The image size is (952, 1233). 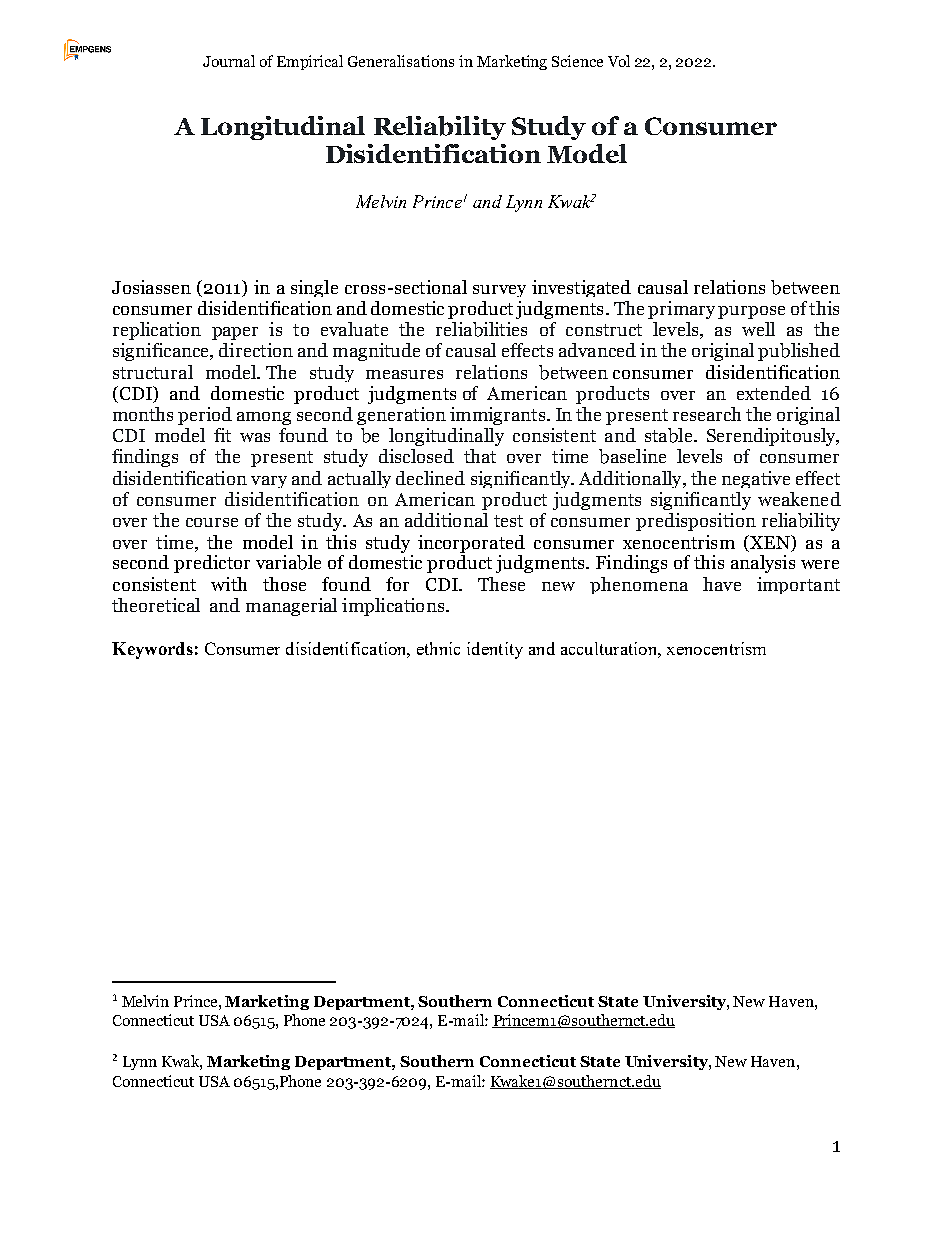 I want to click on Journal, so click(x=229, y=61).
